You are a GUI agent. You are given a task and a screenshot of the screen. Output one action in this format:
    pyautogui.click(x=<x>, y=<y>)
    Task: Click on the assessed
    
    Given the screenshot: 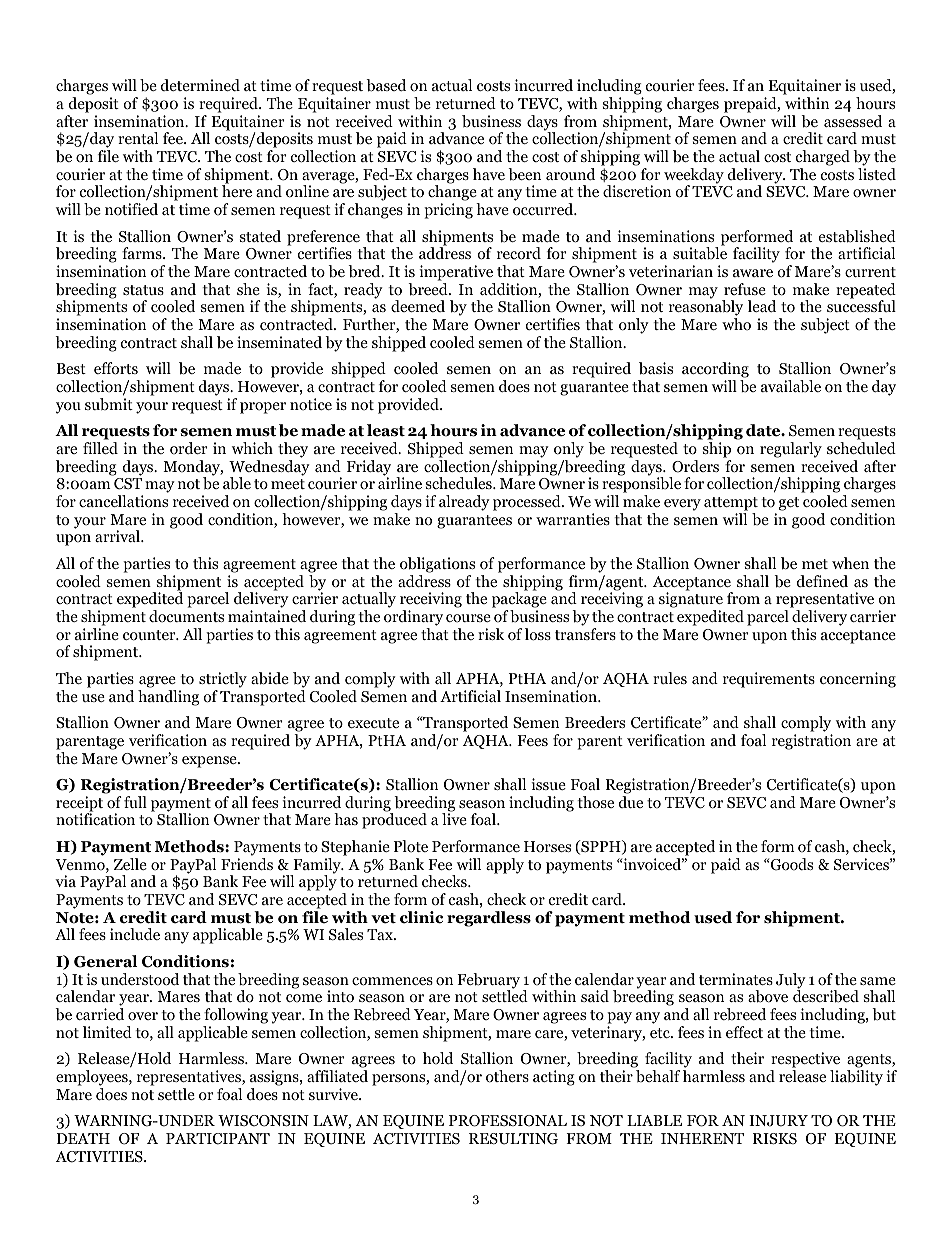 What is the action you would take?
    pyautogui.click(x=853, y=121)
